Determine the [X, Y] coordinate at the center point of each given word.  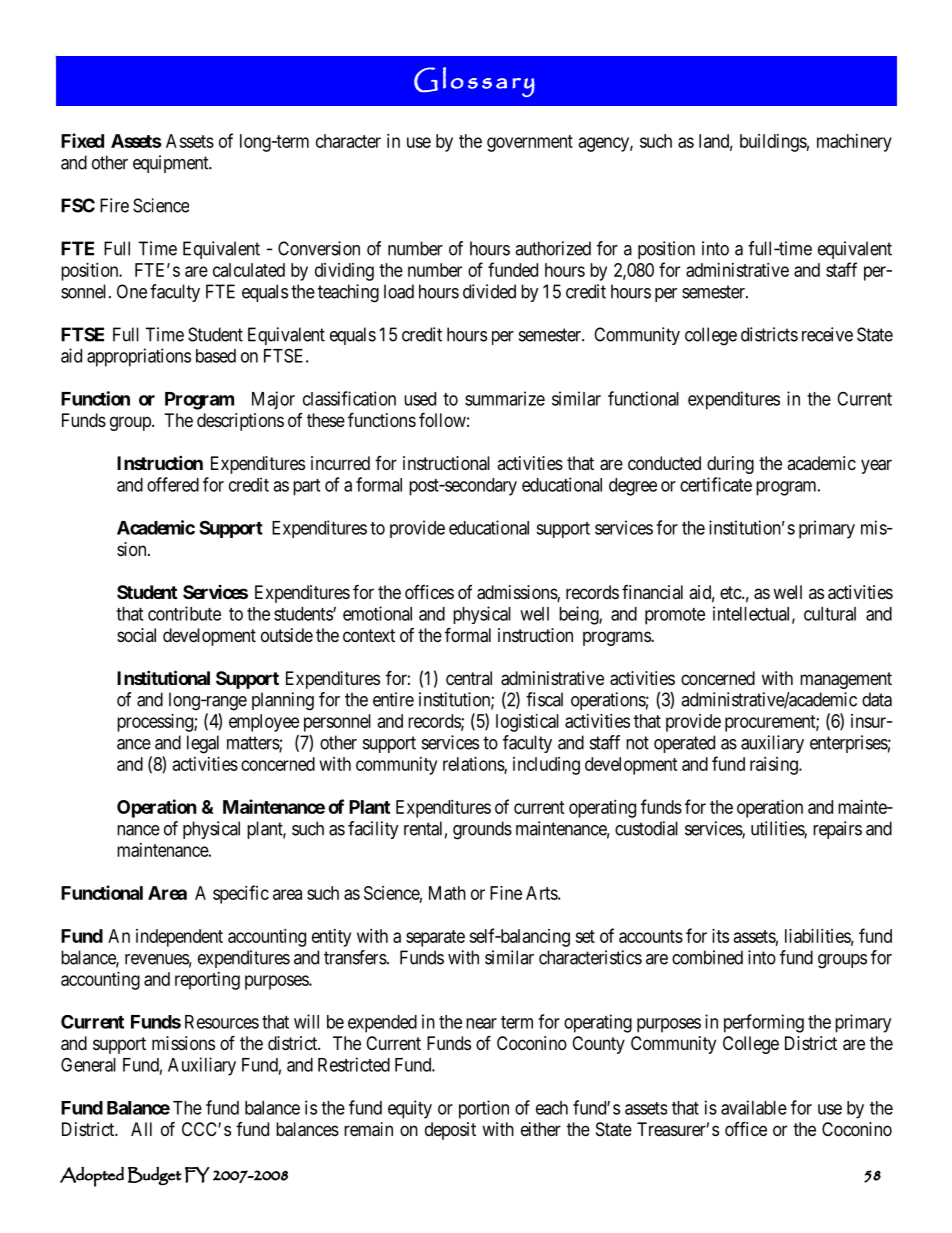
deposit [450, 1131]
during [730, 465]
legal [203, 744]
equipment [172, 164]
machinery [854, 143]
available [754, 1107]
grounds [482, 830]
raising [775, 766]
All [141, 1129]
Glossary [474, 82]
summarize [505, 398]
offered [173, 484]
